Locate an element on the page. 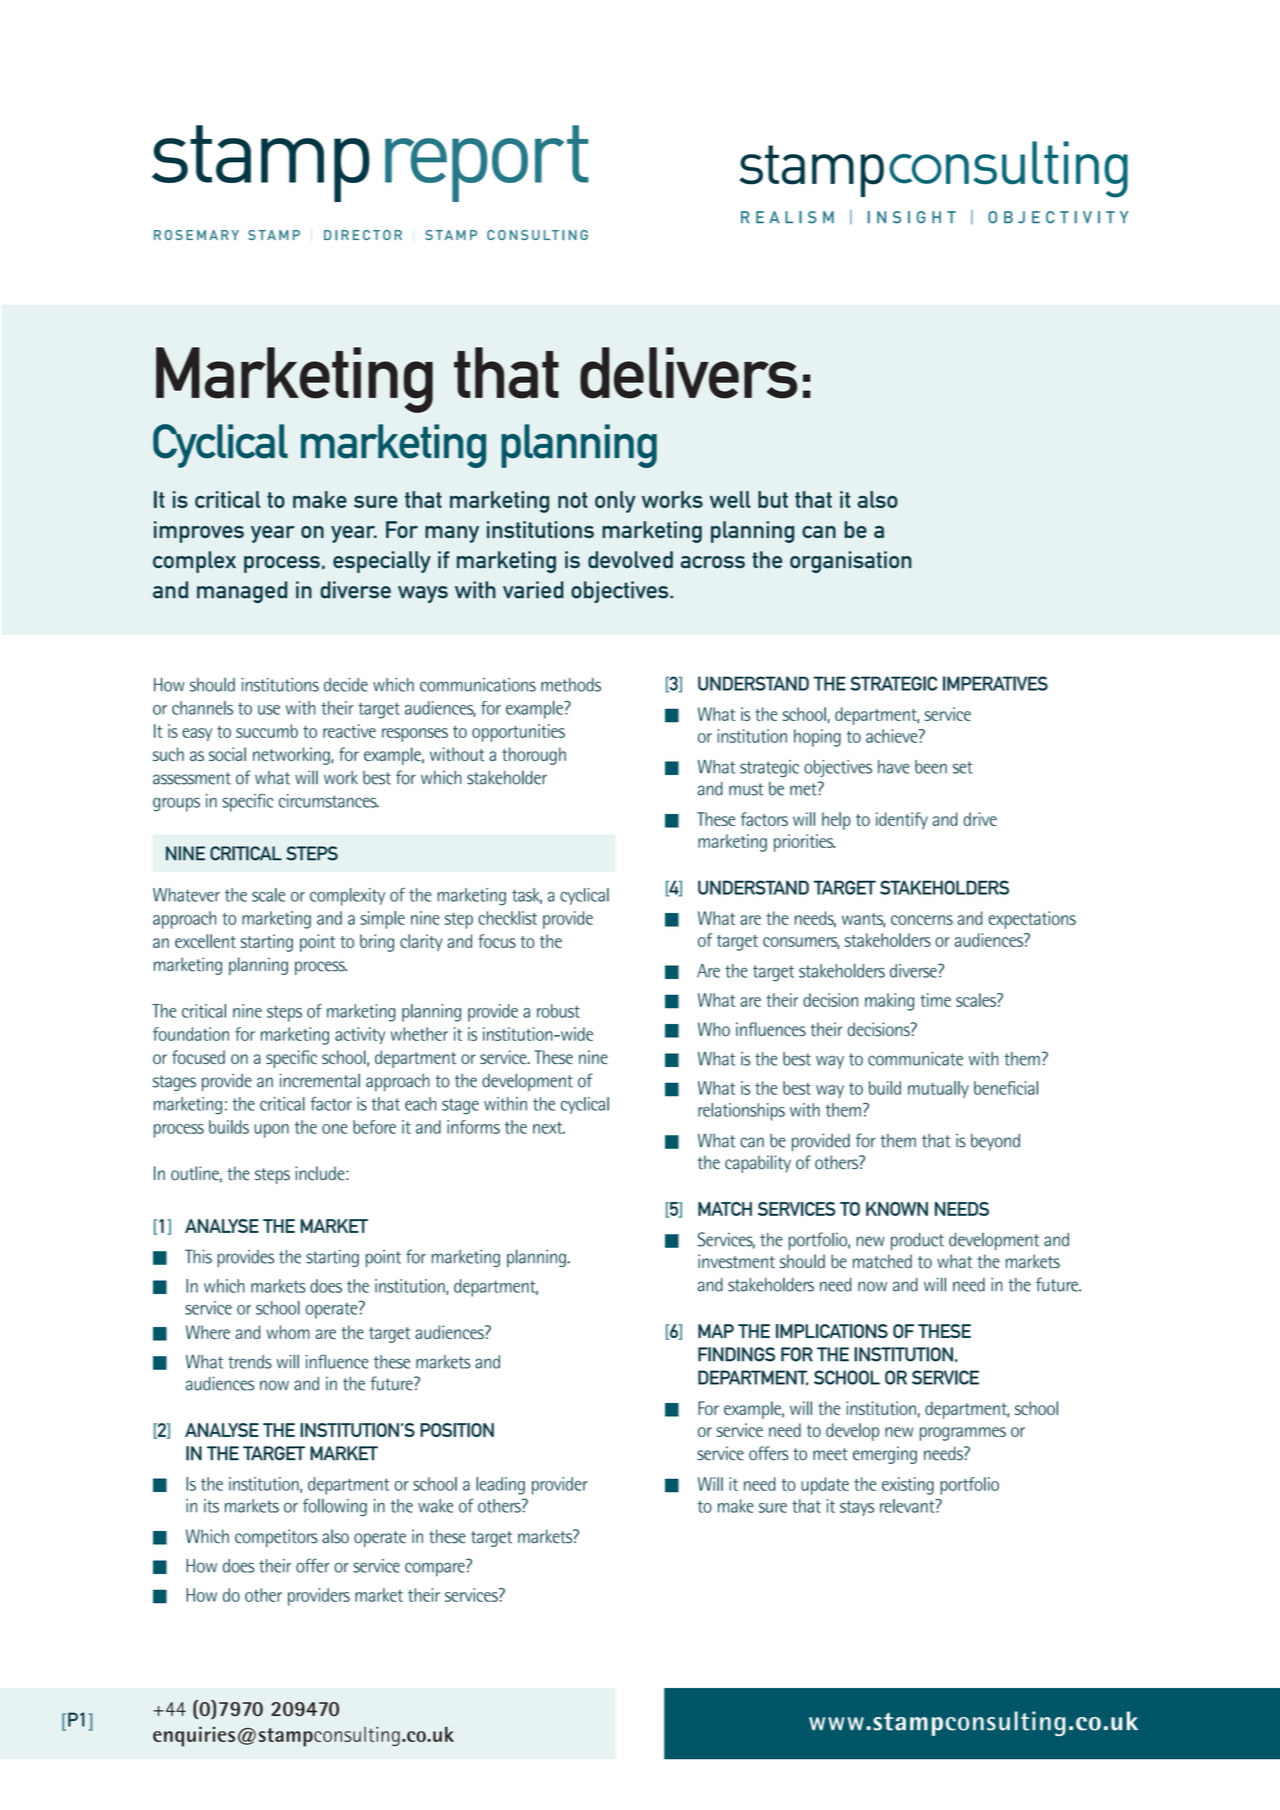 The width and height of the document is (1280, 1810). excellent is located at coordinates (205, 941).
